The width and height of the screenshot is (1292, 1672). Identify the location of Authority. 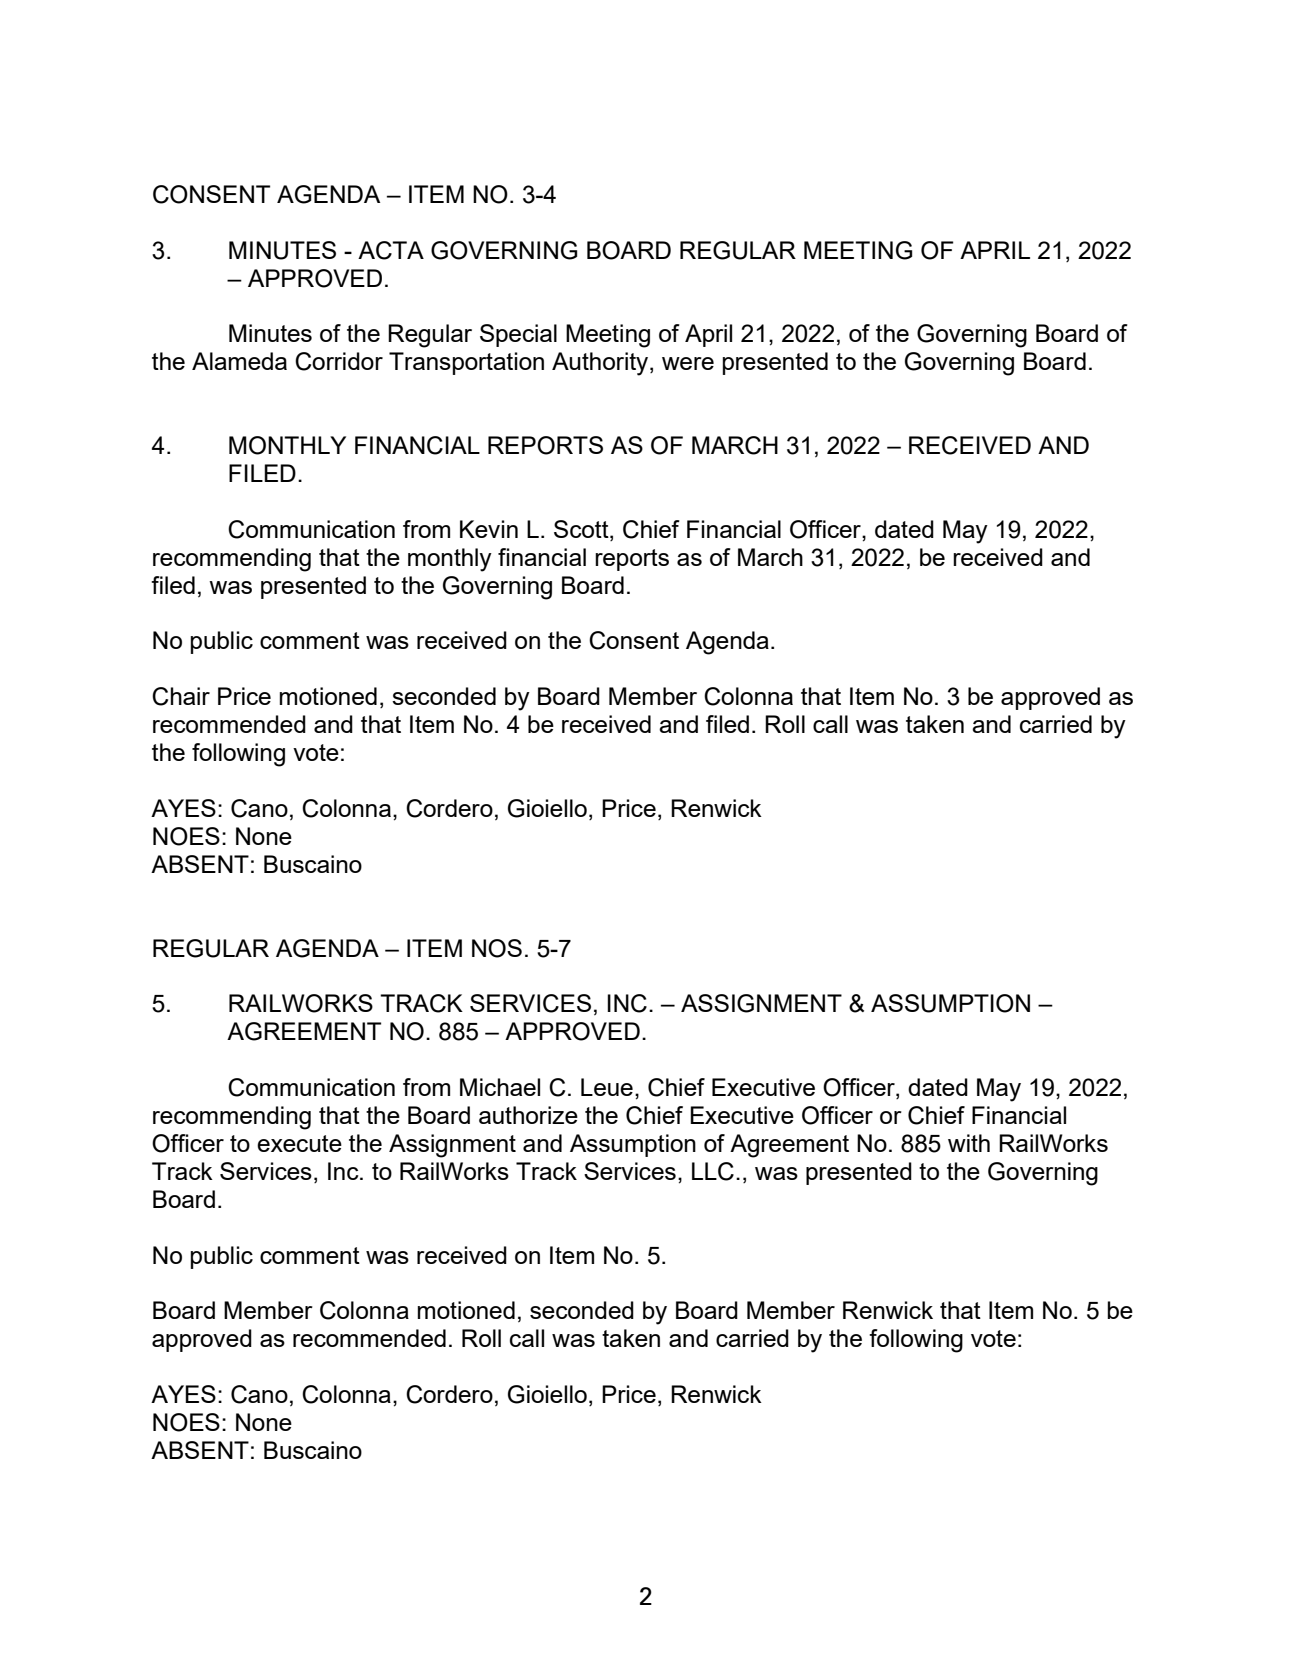
(601, 364).
